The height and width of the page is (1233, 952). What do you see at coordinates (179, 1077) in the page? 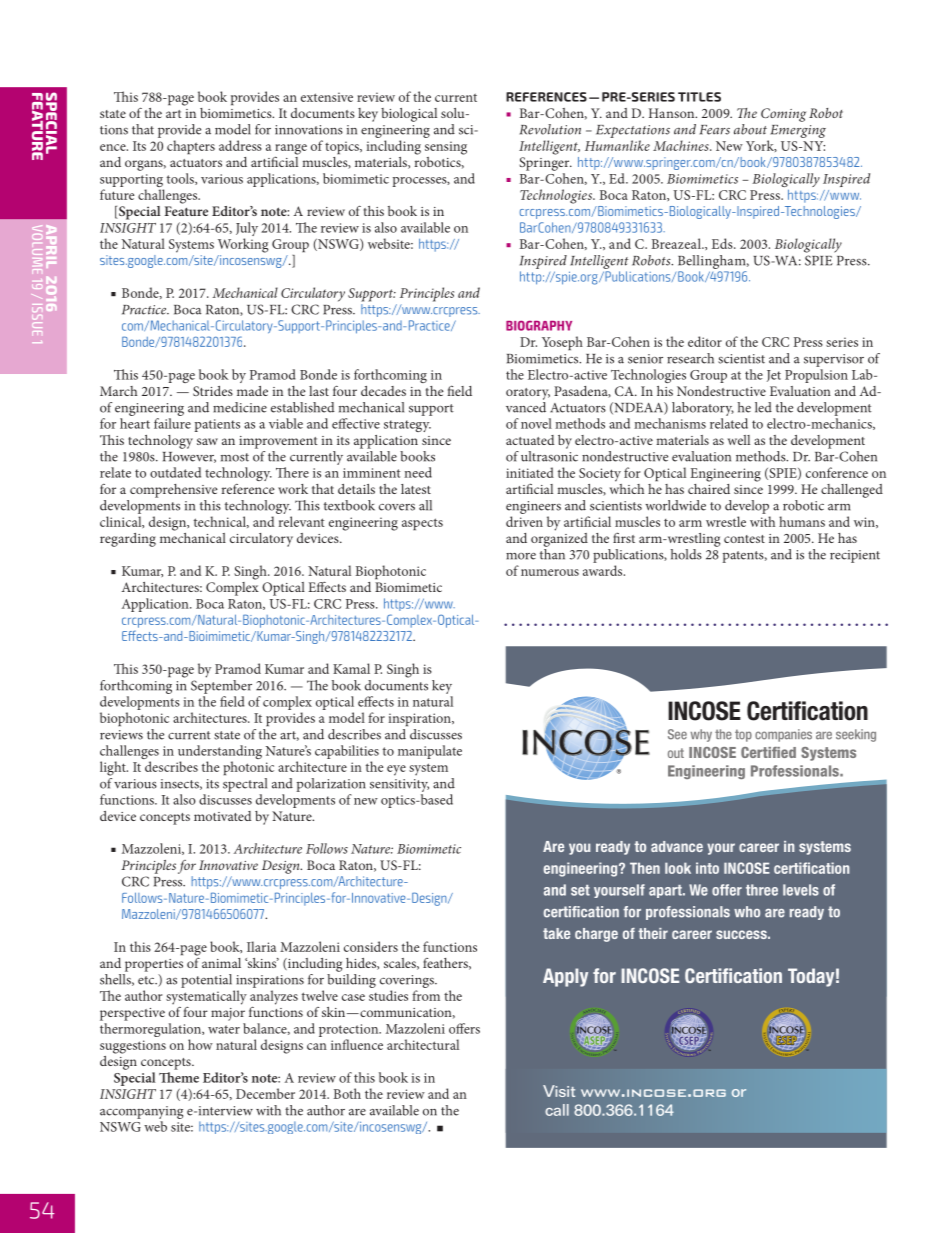
I see `Theme` at bounding box center [179, 1077].
